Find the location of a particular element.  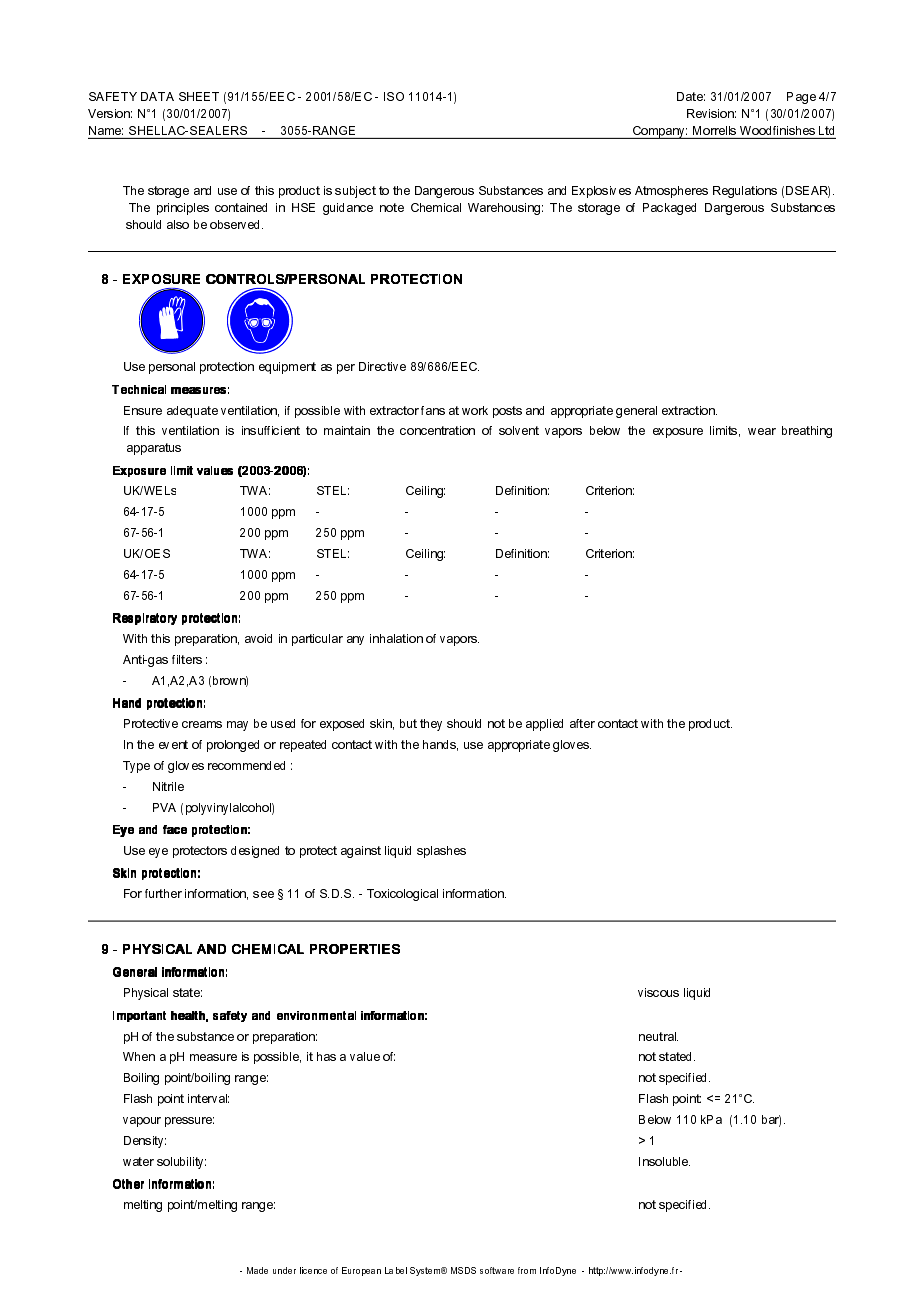

wear is located at coordinates (762, 431).
